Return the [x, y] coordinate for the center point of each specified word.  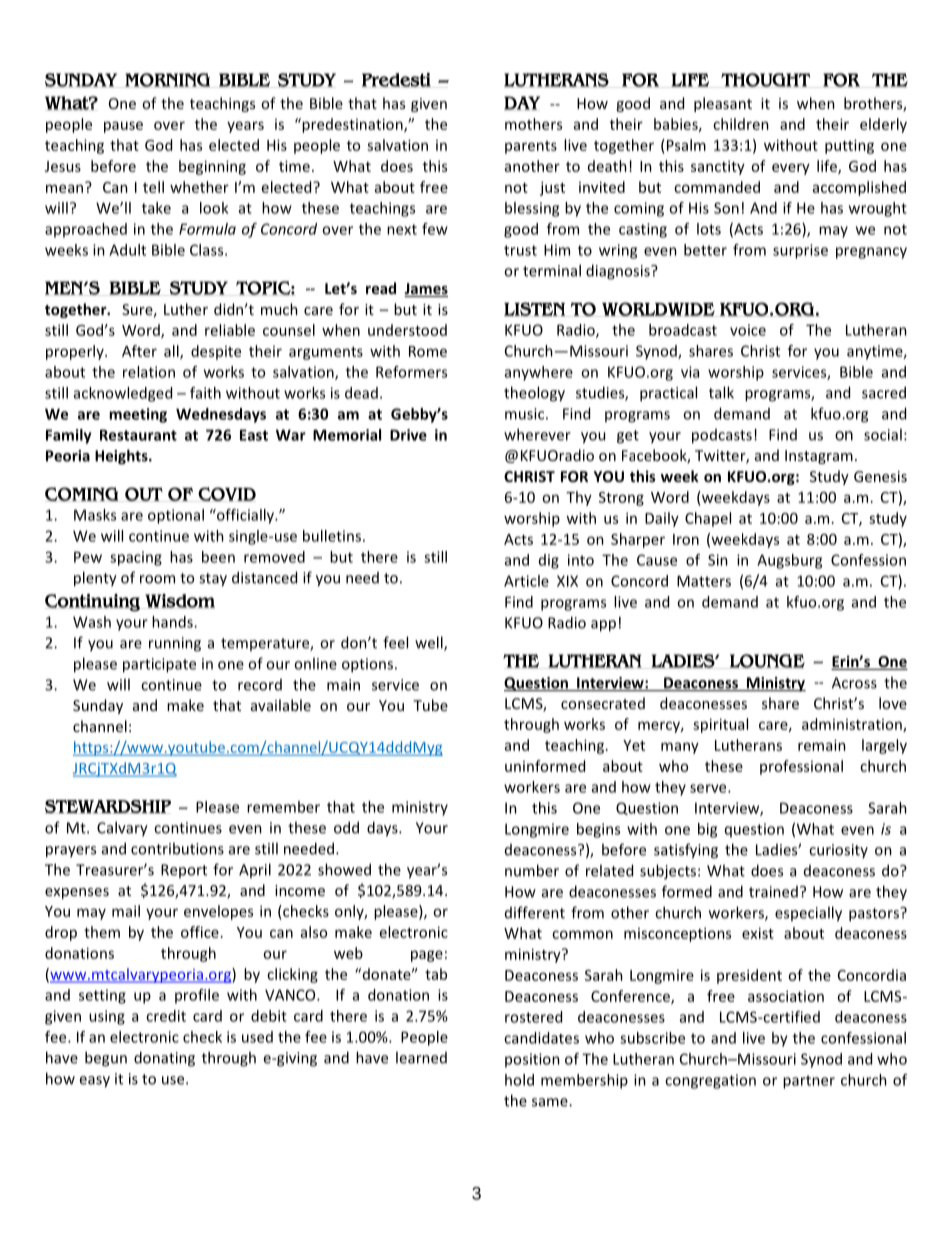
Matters [704, 581]
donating [164, 1059]
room [157, 579]
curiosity [838, 851]
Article [526, 581]
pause [123, 127]
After [139, 351]
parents [531, 147]
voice [748, 330]
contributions [177, 848]
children [741, 124]
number [532, 870]
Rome [428, 351]
